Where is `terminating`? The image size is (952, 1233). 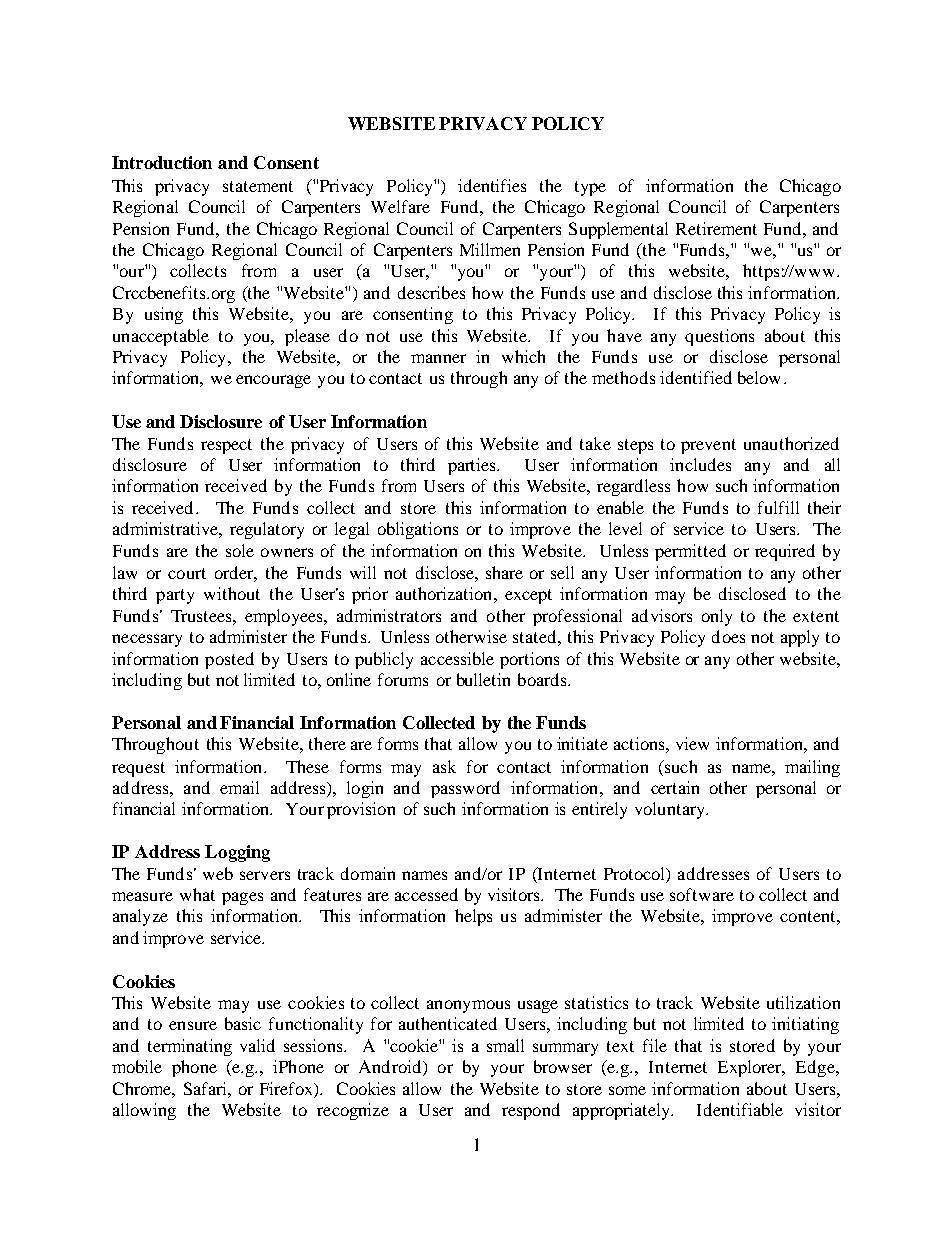 terminating is located at coordinates (190, 1047).
